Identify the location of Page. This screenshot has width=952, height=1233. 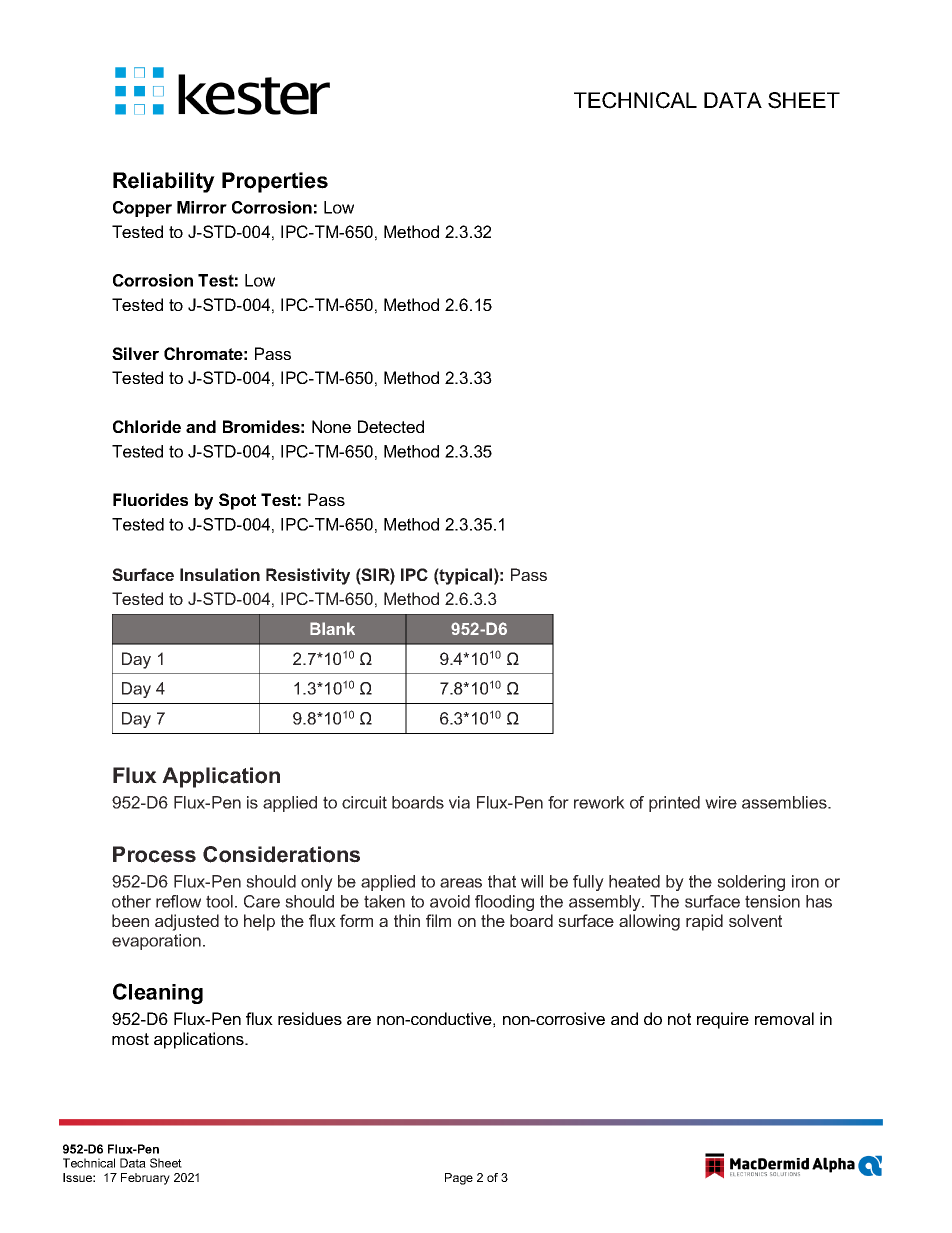
(459, 1179).
